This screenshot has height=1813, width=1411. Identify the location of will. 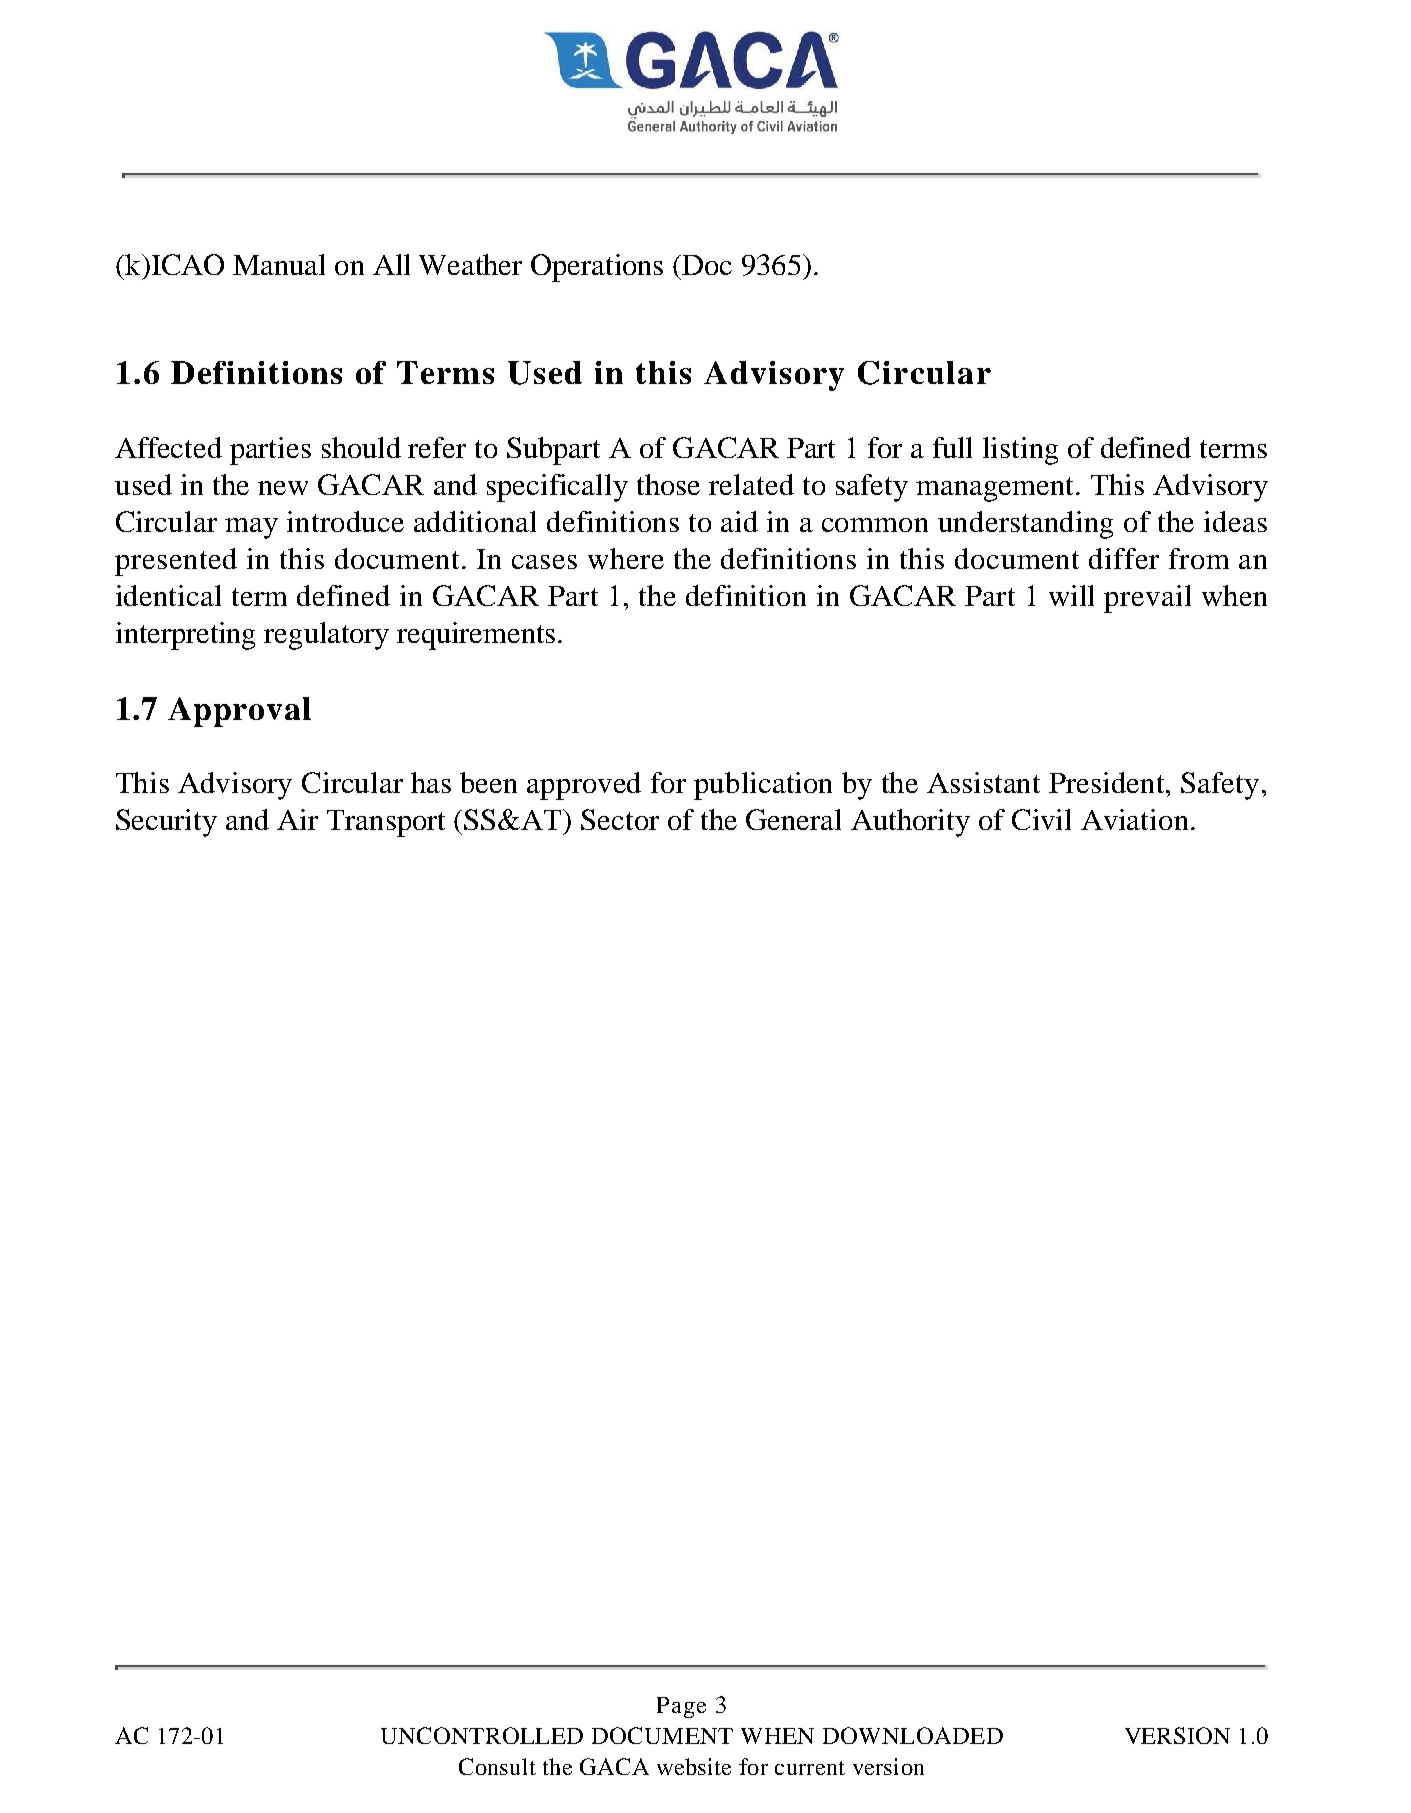
(1071, 595).
